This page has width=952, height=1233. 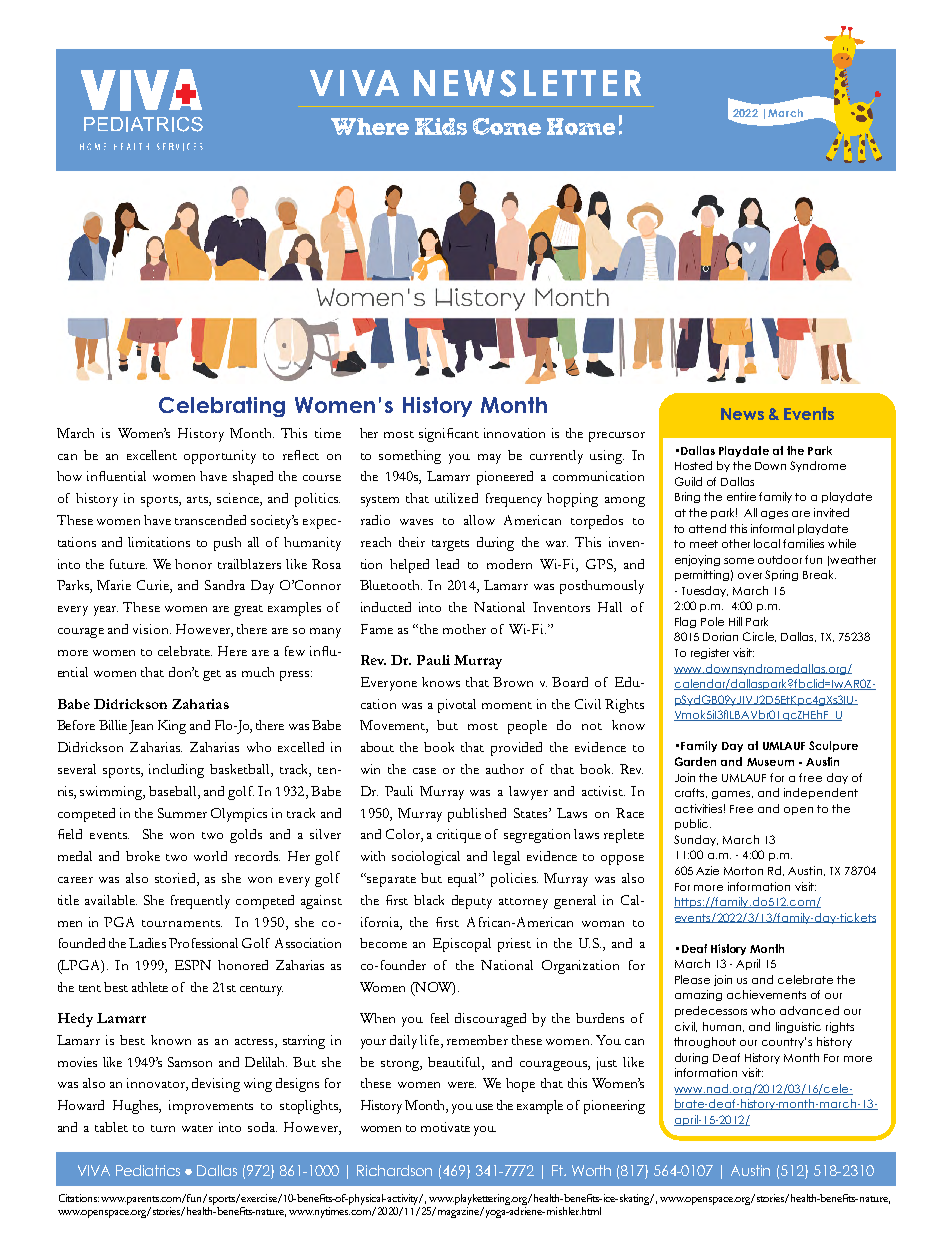 What do you see at coordinates (732, 795) in the page?
I see `games` at bounding box center [732, 795].
